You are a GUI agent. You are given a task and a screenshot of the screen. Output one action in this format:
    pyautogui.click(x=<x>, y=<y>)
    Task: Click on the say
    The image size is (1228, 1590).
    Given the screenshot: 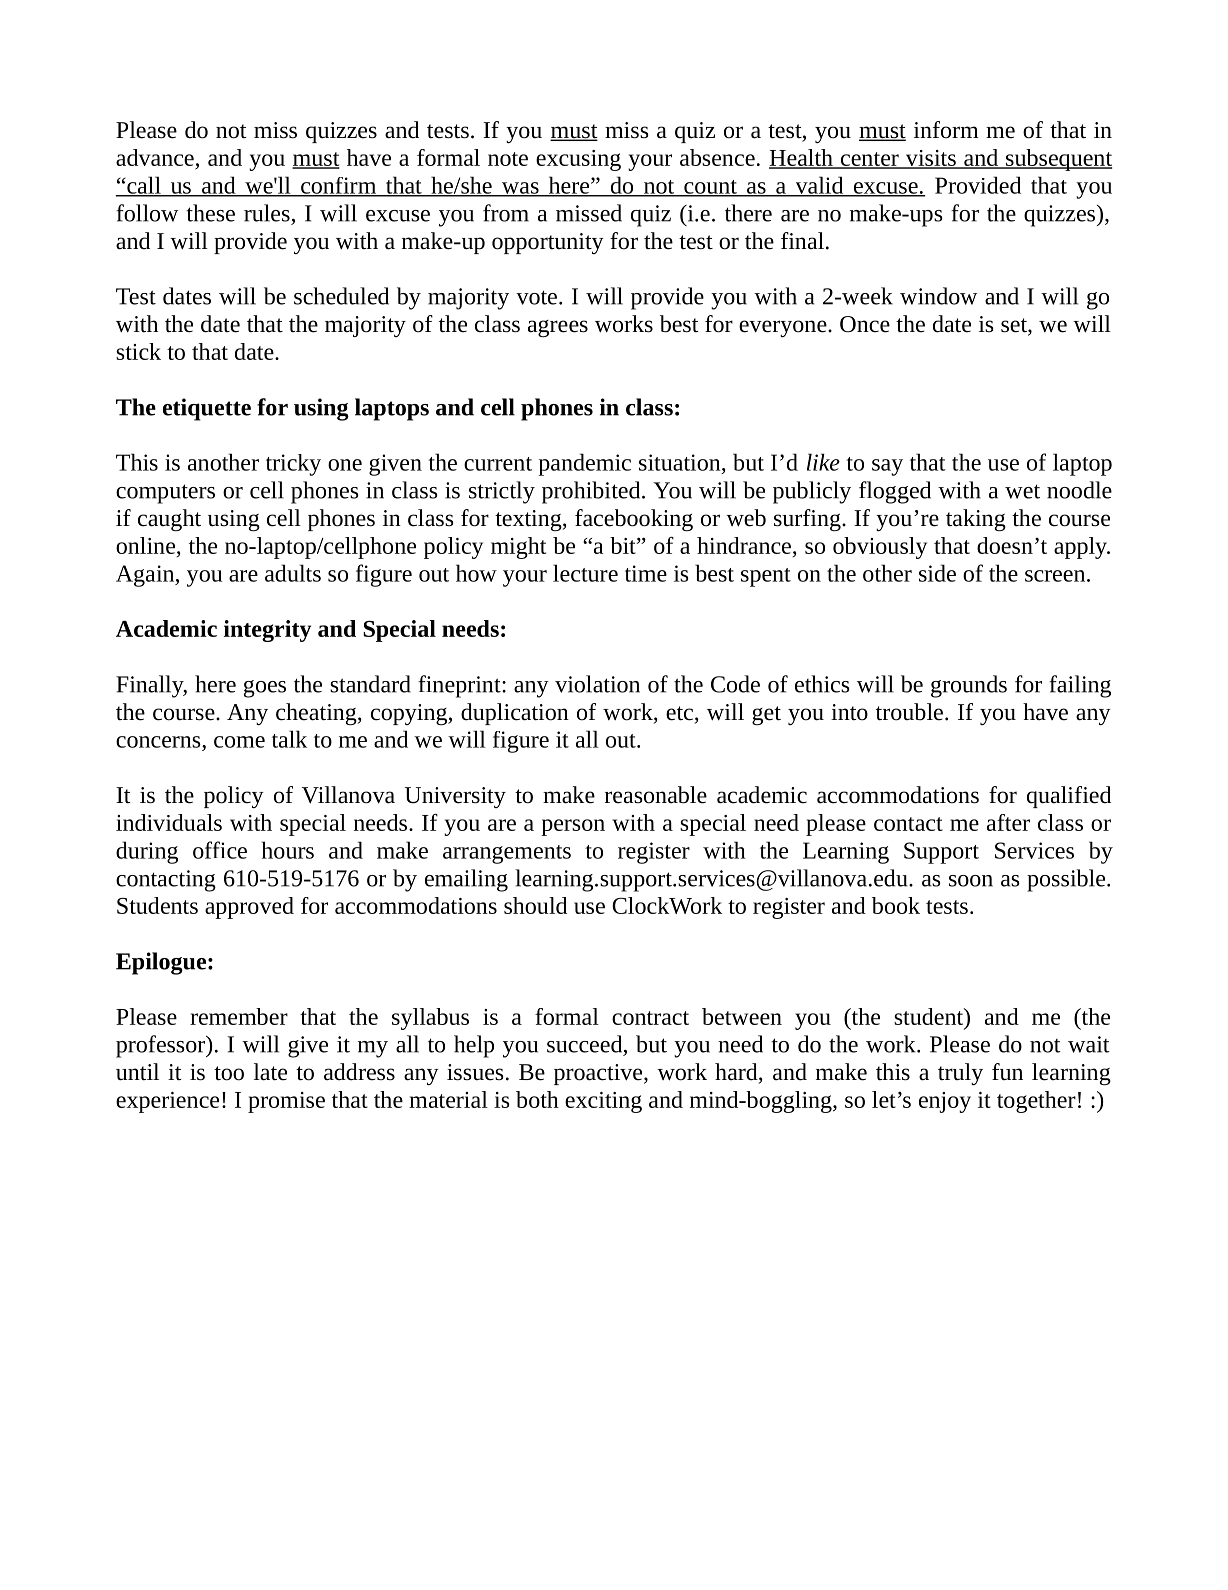 What is the action you would take?
    pyautogui.click(x=887, y=467)
